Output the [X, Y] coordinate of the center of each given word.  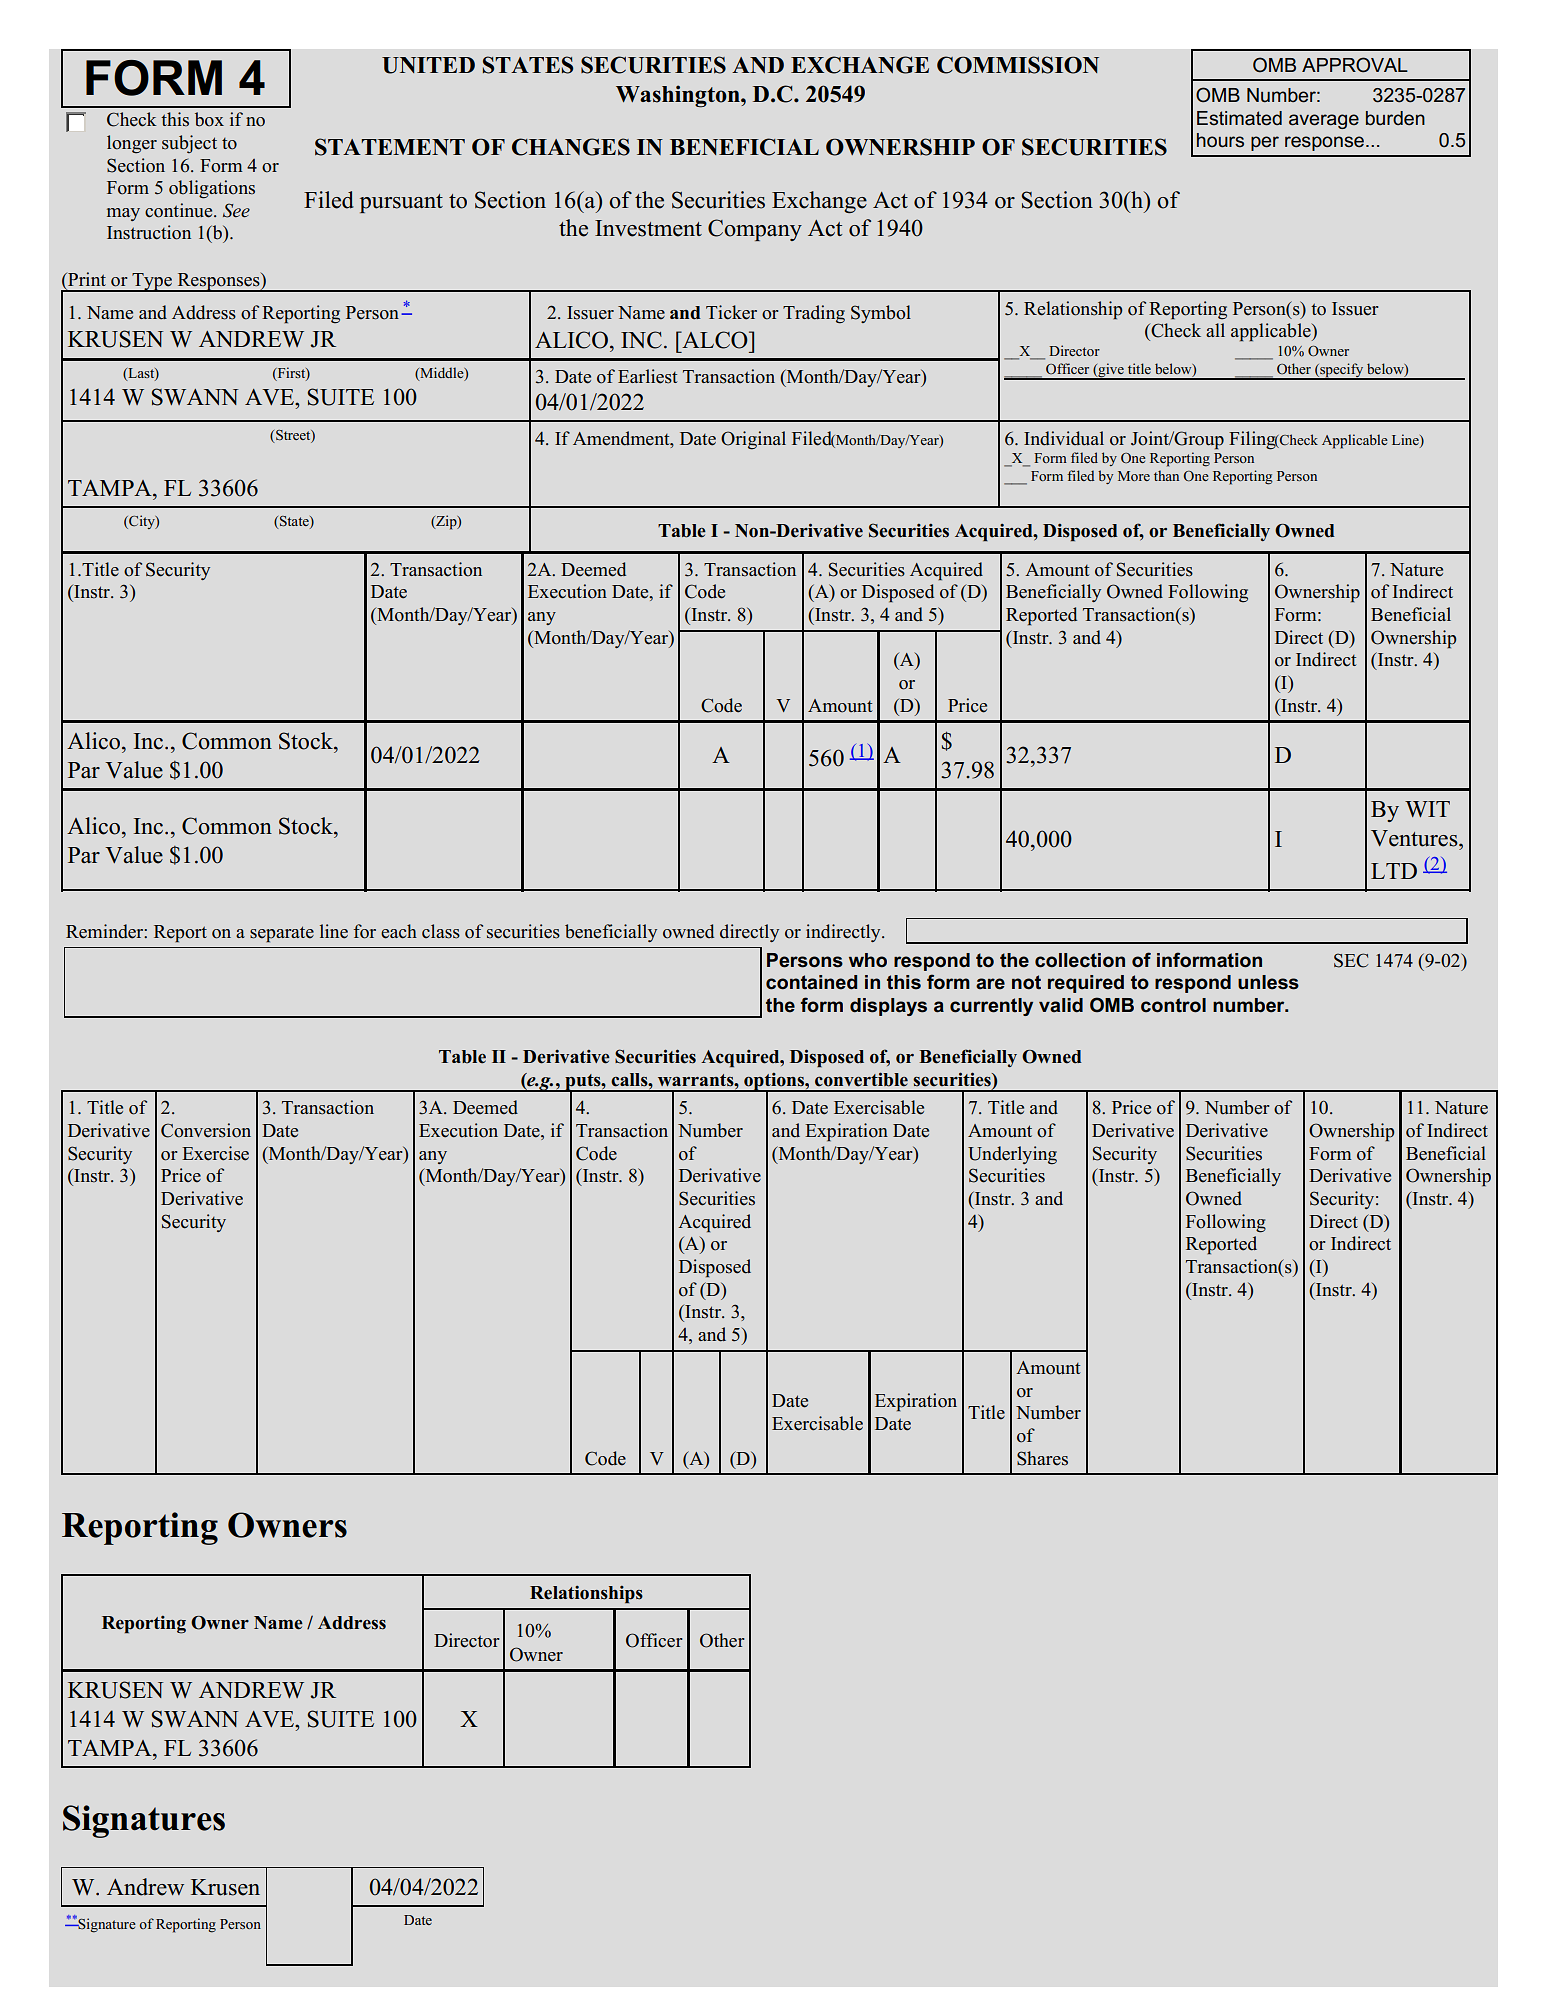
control [1173, 1005]
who [868, 960]
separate [282, 934]
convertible [861, 1079]
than [1166, 475]
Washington [679, 96]
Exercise [215, 1153]
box [209, 119]
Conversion [206, 1130]
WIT [1427, 809]
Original [753, 440]
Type [152, 282]
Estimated [1239, 118]
